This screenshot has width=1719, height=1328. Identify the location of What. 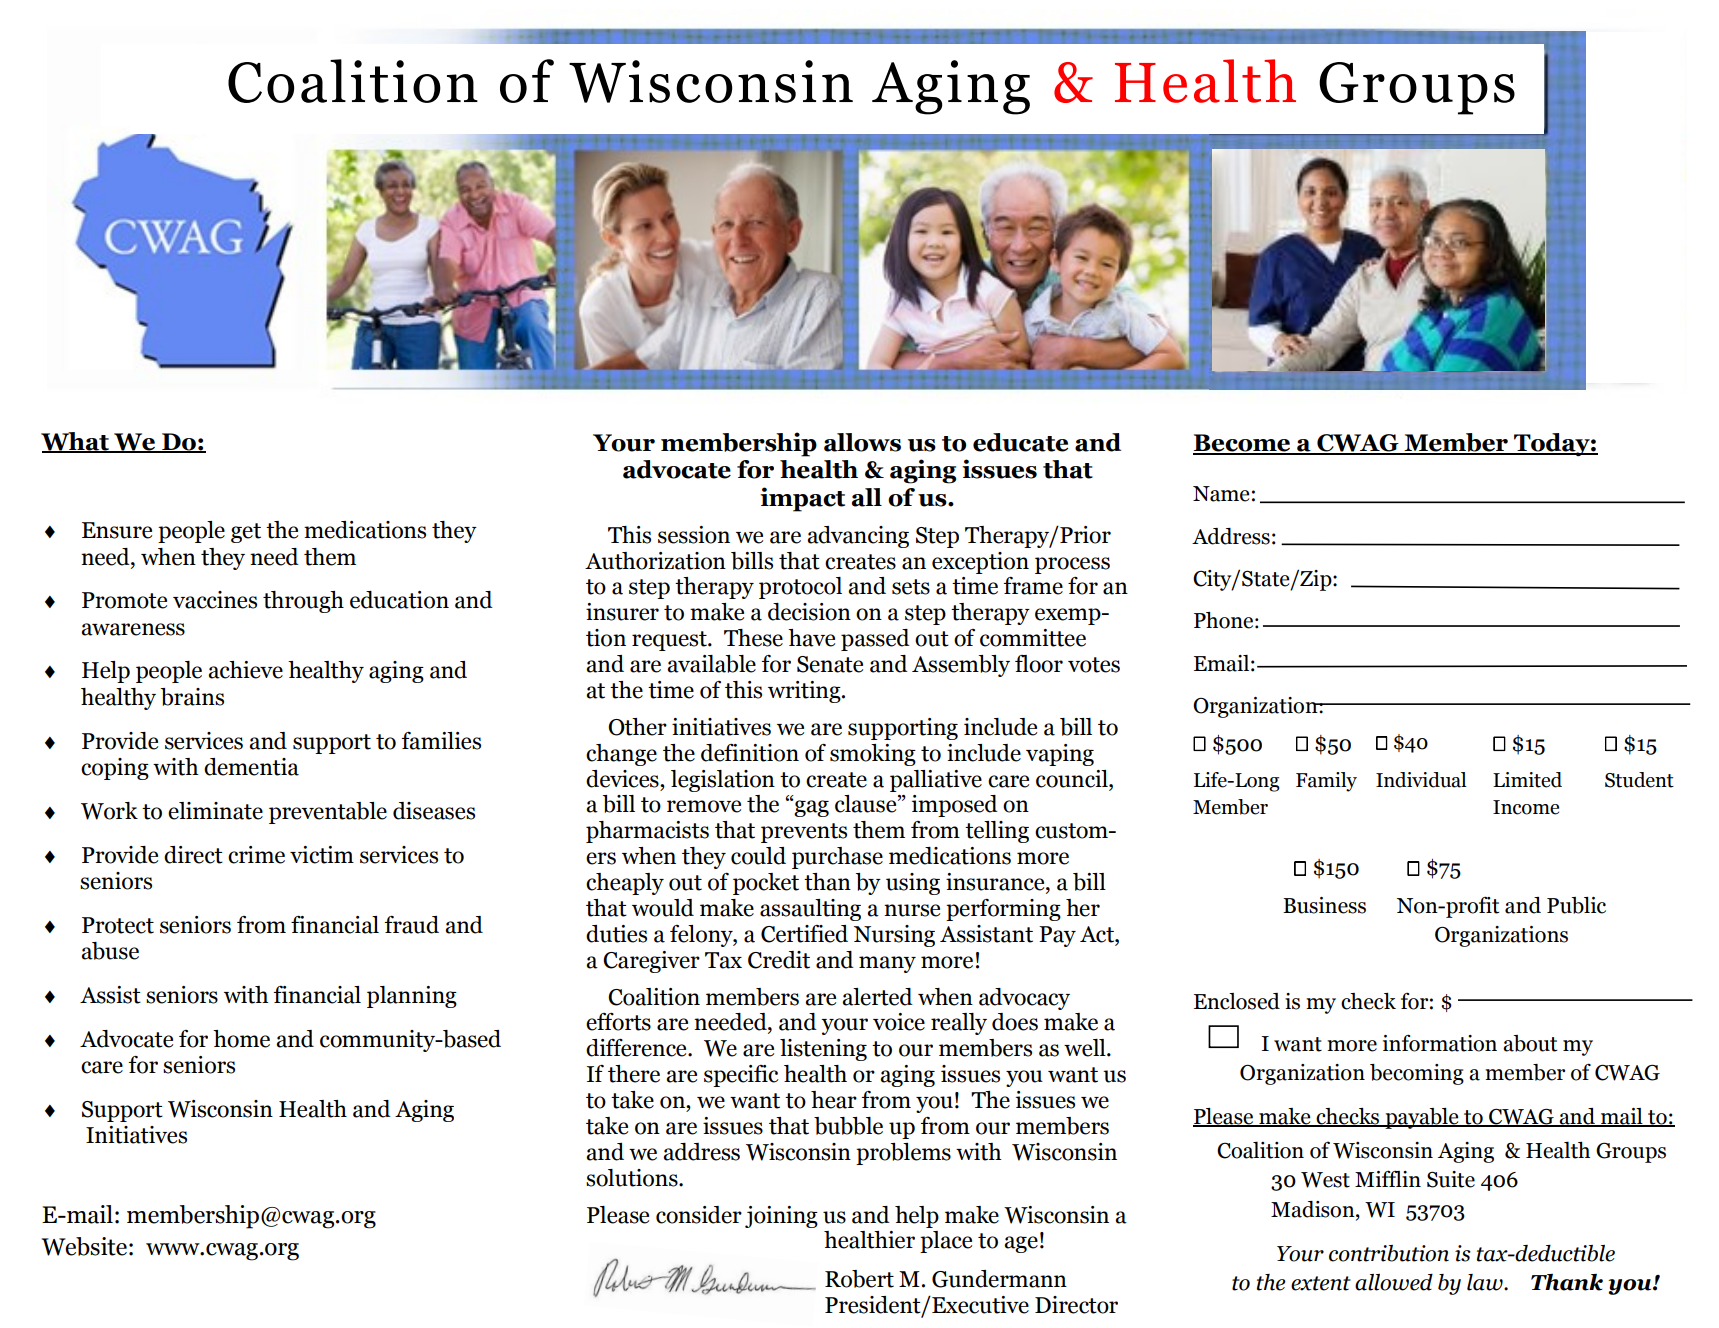
(76, 442).
